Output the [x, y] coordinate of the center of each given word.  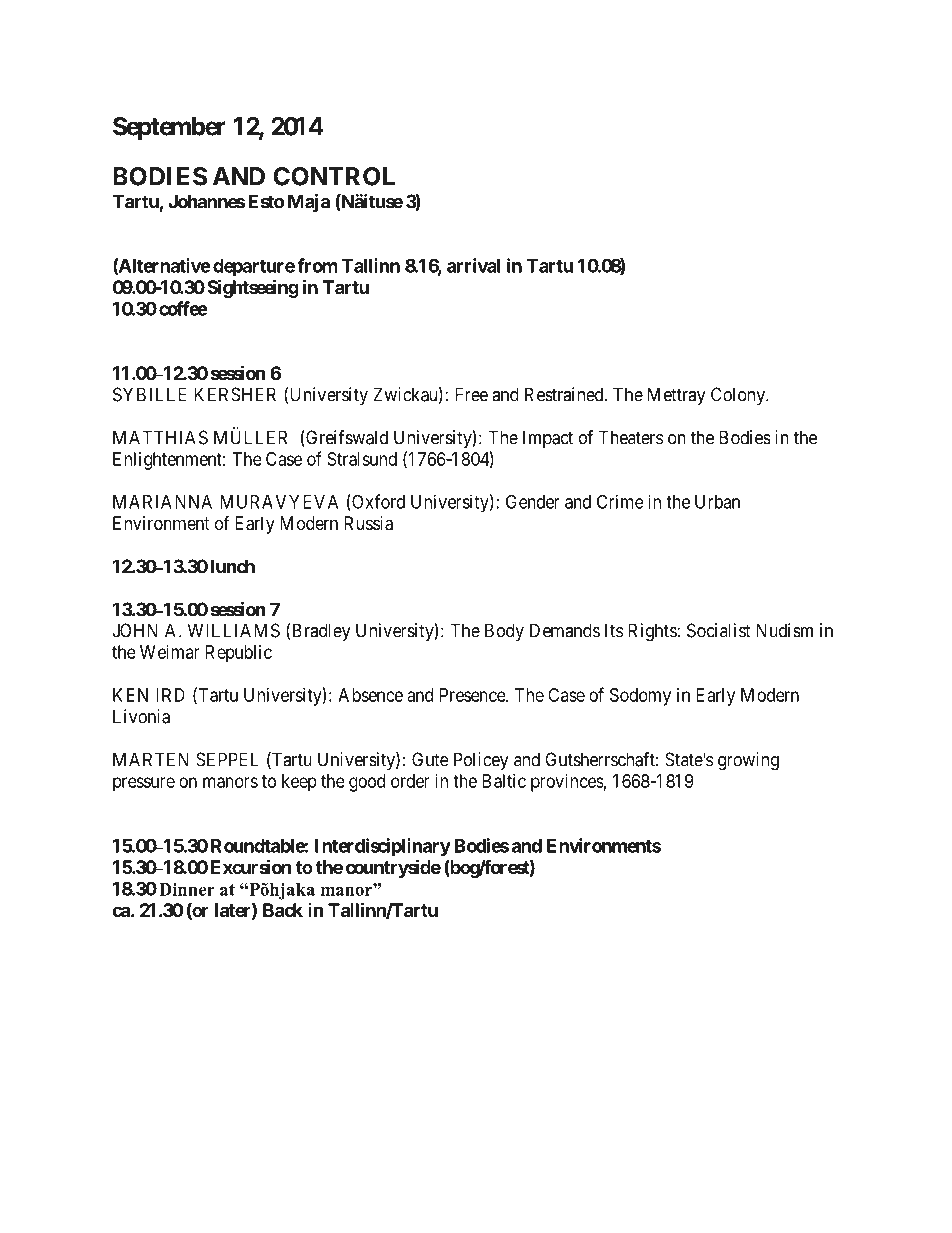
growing [748, 761]
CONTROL [334, 176]
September [169, 129]
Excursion [251, 866]
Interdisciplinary [383, 847]
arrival [473, 265]
